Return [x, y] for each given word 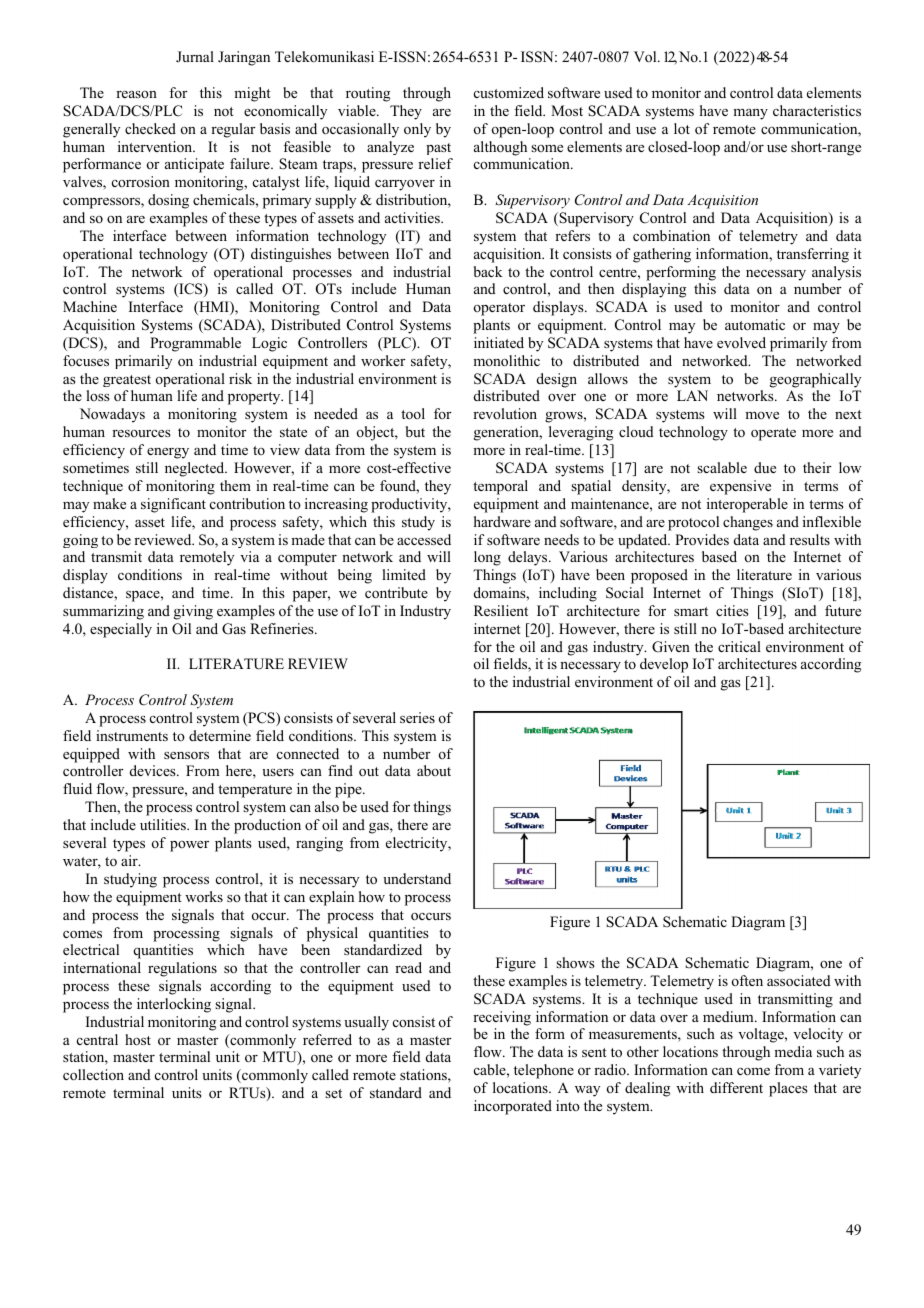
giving [193, 612]
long [487, 558]
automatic [755, 324]
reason [136, 94]
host [138, 1039]
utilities [164, 824]
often [747, 980]
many [750, 114]
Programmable [195, 344]
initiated [499, 342]
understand [417, 878]
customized [509, 92]
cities [732, 610]
